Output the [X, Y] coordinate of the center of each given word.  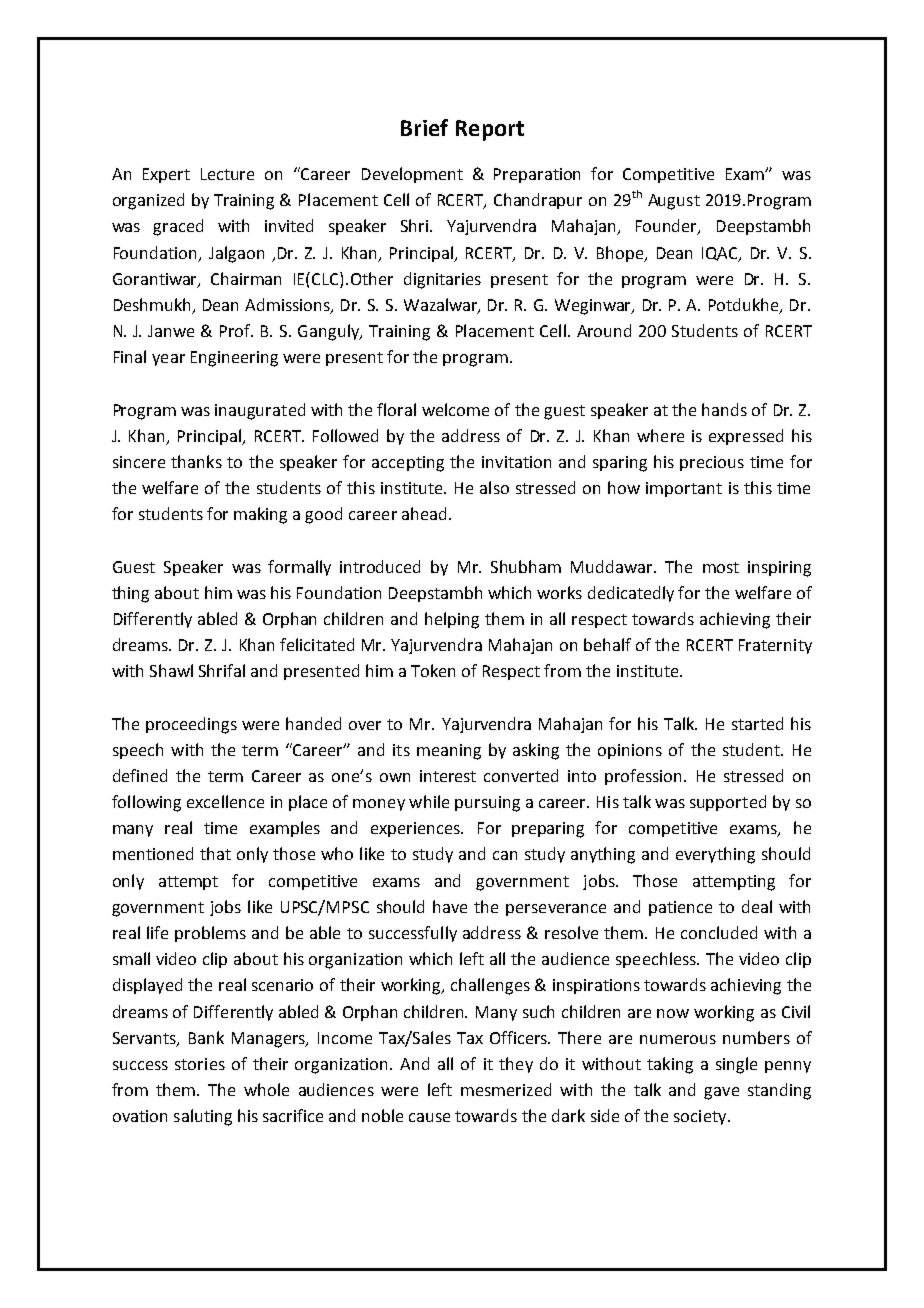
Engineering [234, 359]
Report [490, 130]
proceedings [191, 725]
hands [724, 409]
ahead [424, 513]
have [450, 906]
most [721, 567]
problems [210, 934]
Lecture [227, 174]
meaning [449, 752]
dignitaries [442, 280]
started [757, 723]
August [674, 202]
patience [680, 908]
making [260, 515]
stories [200, 1064]
